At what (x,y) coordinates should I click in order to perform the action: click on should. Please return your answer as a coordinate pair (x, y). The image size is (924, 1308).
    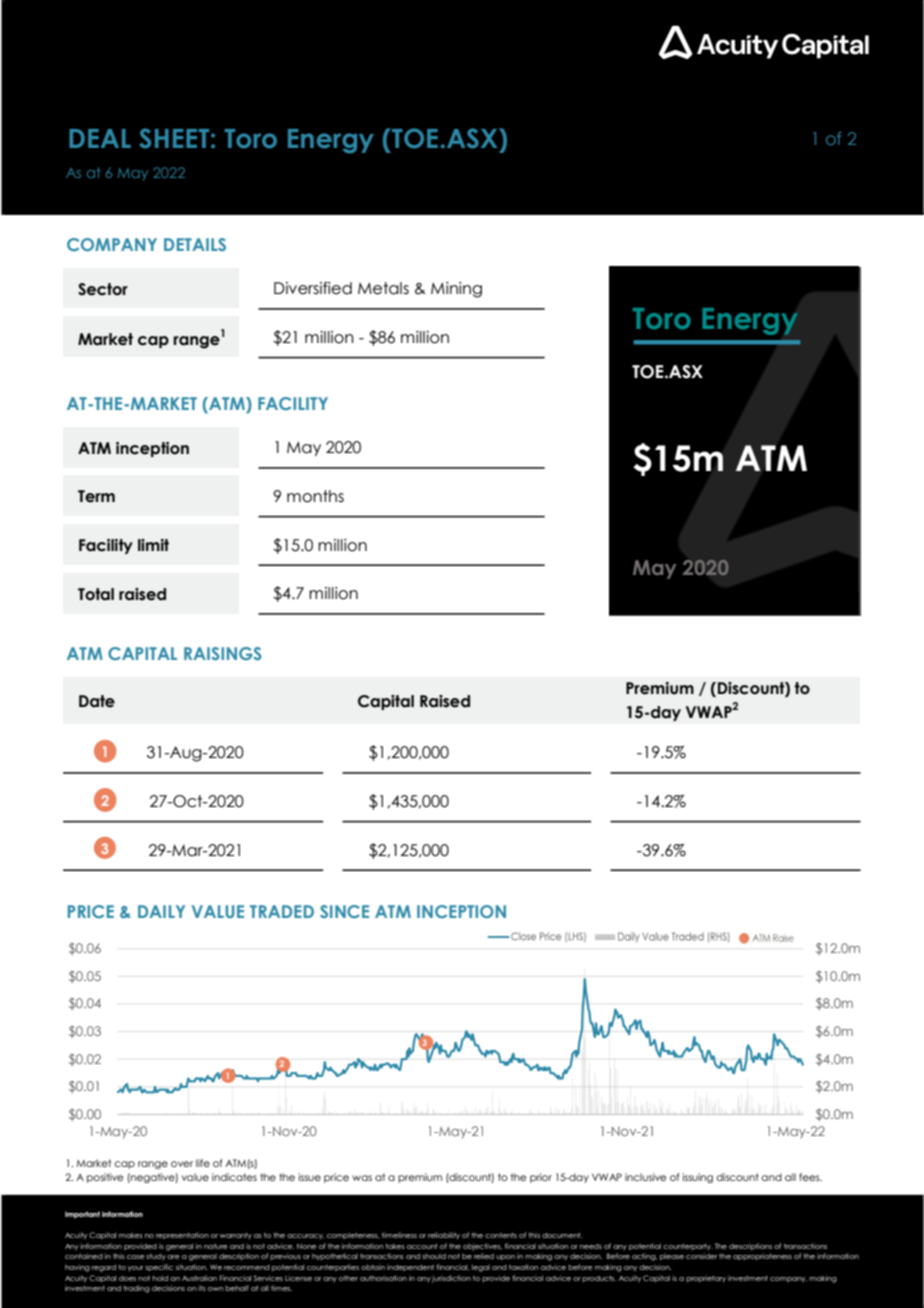
    Looking at the image, I should click on (434, 1256).
